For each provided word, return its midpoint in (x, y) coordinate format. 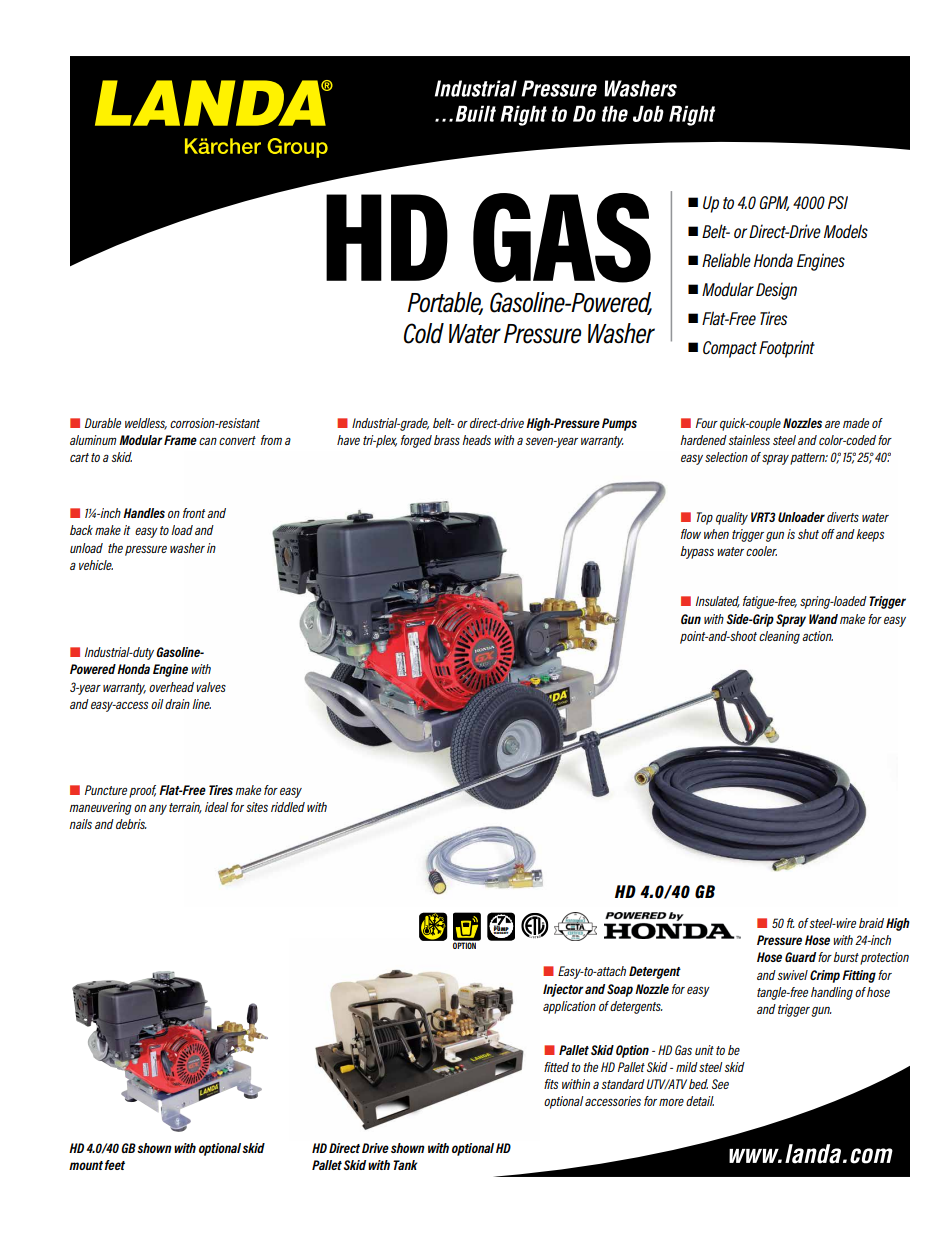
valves (211, 687)
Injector (563, 990)
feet (114, 1165)
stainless (749, 440)
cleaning (779, 637)
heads (476, 440)
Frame (180, 440)
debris (131, 824)
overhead (171, 687)
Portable (445, 303)
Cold (424, 333)
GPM (774, 203)
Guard (800, 957)
